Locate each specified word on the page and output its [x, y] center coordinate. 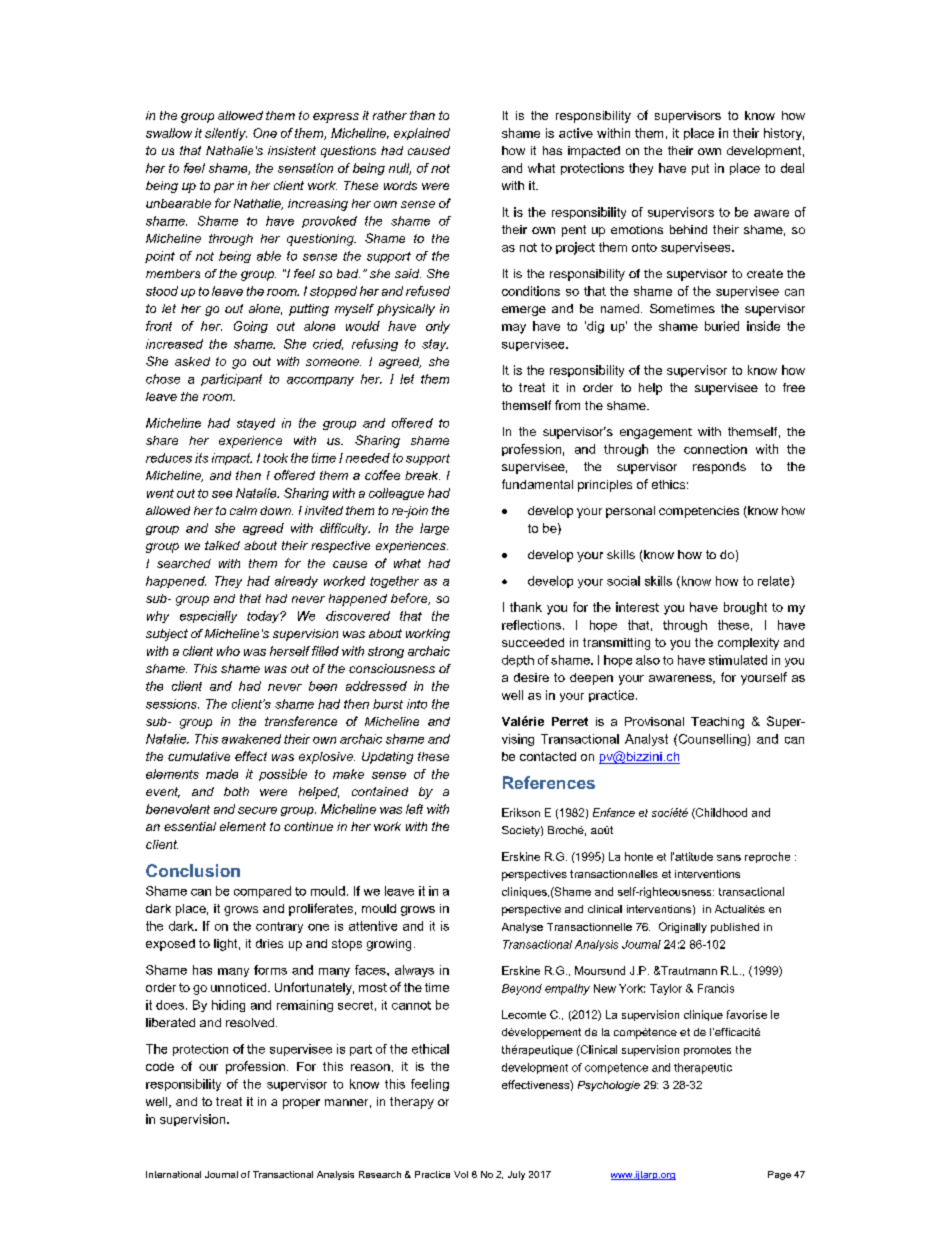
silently [226, 134]
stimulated [738, 660]
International [173, 1174]
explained [422, 134]
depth [518, 661]
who [228, 651]
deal [792, 168]
